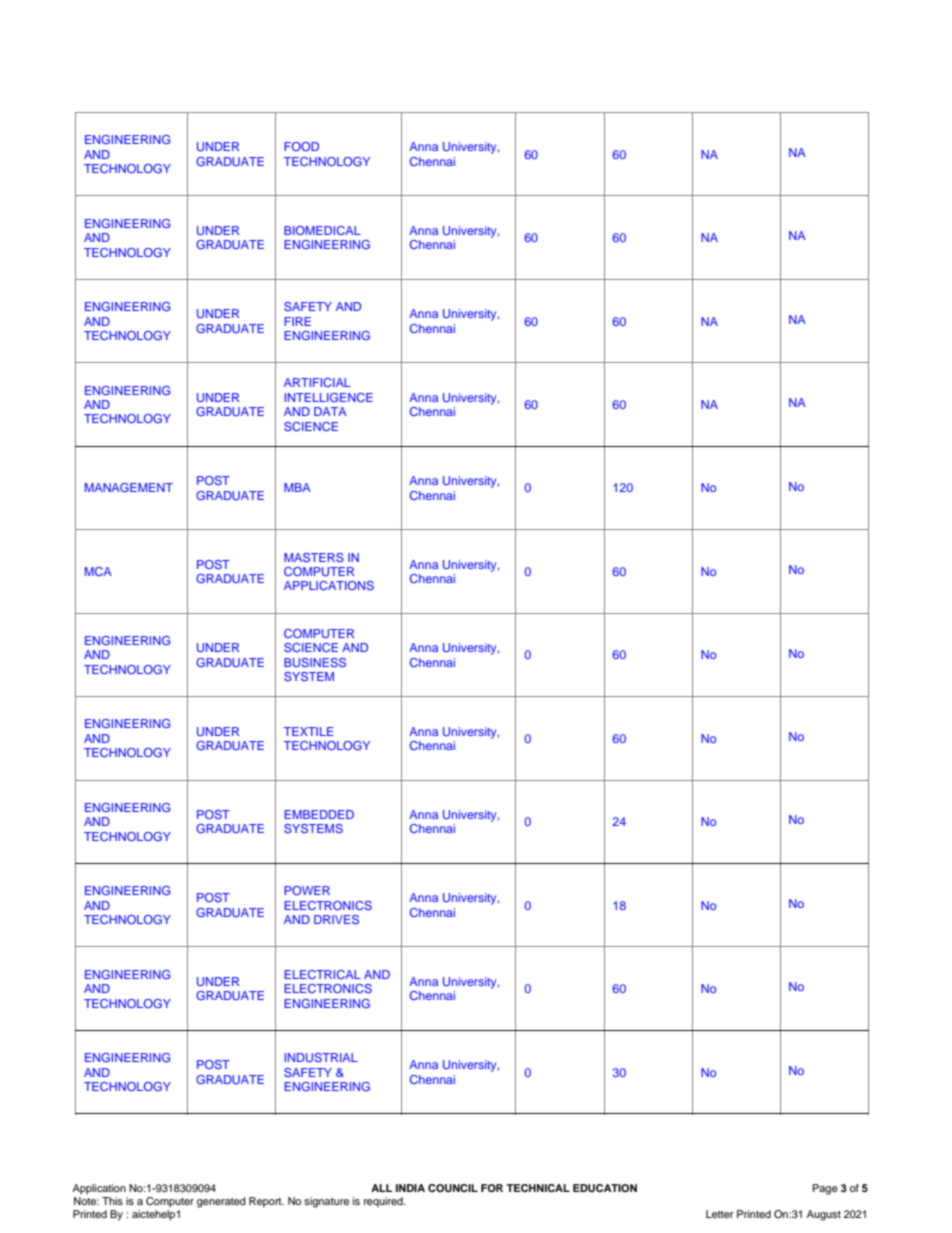 Image resolution: width=952 pixels, height=1233 pixels. Describe the element at coordinates (825, 1189) in the document. I see `Page` at that location.
